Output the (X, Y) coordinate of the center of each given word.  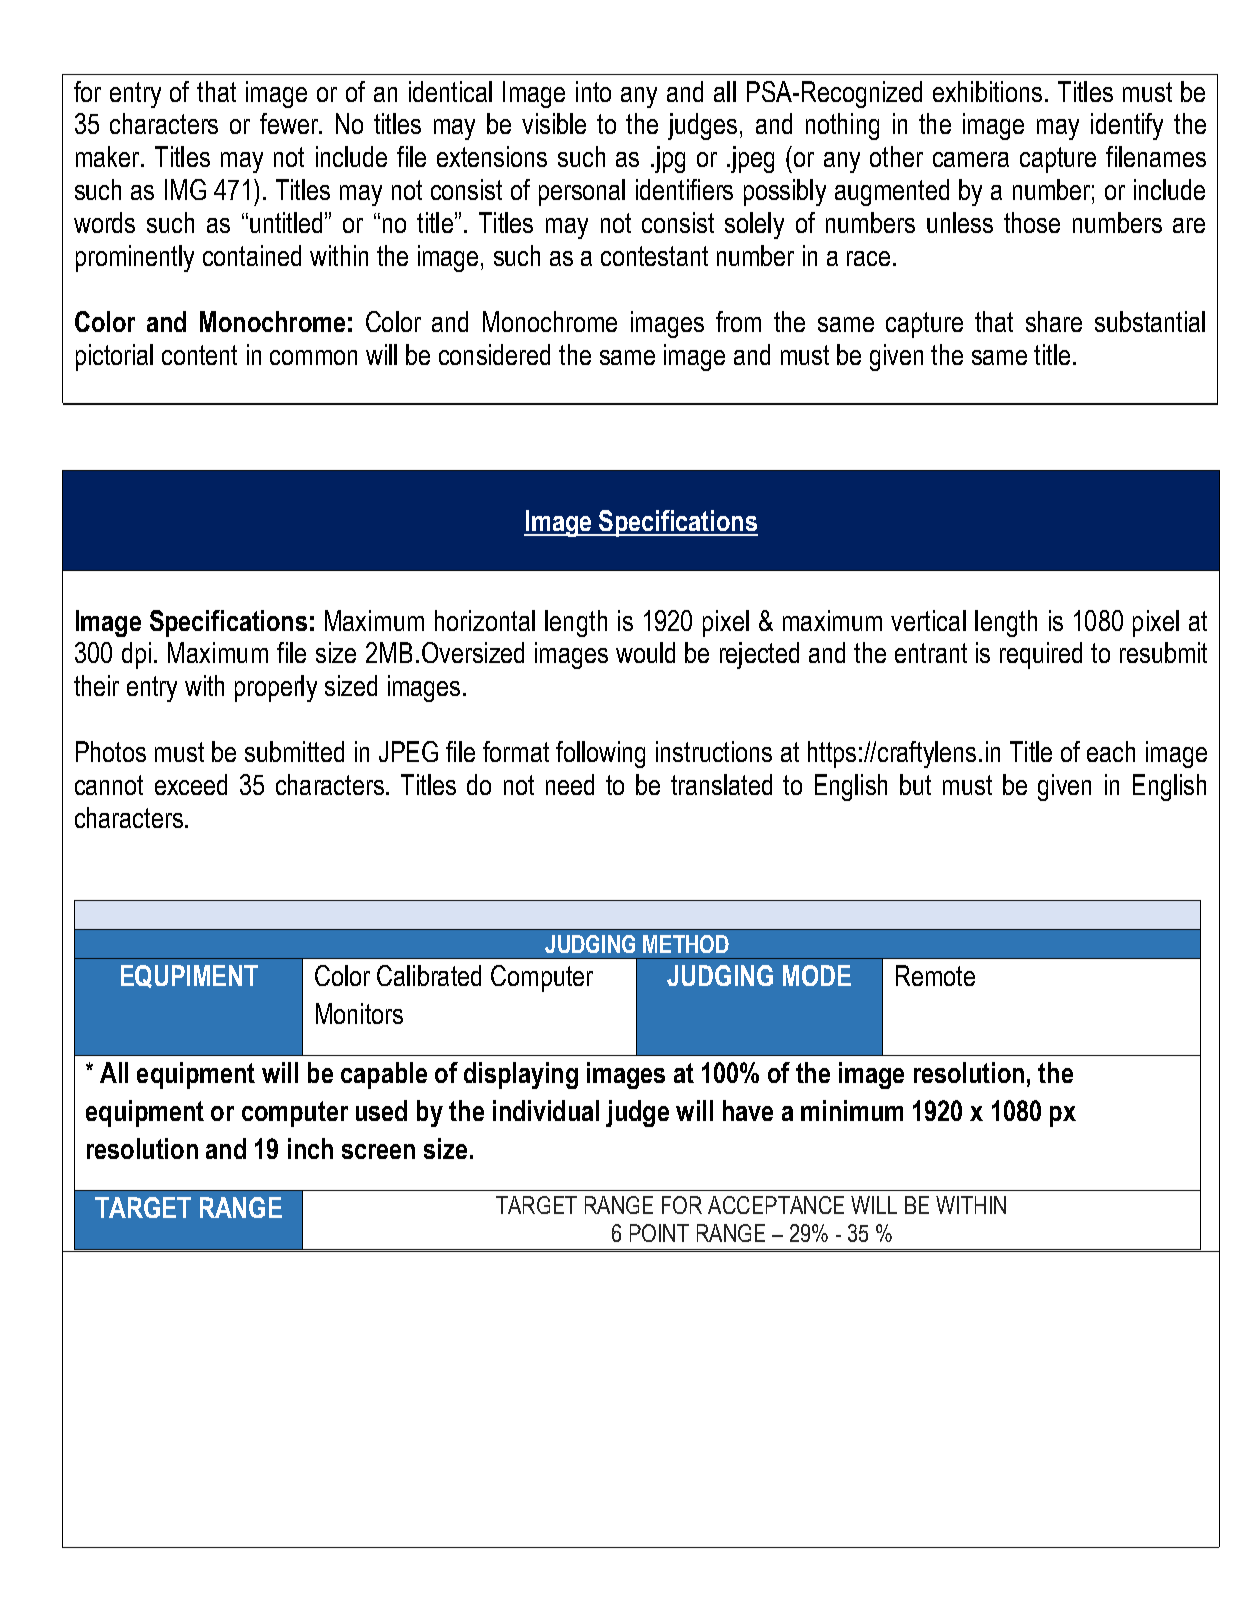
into (593, 91)
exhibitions (987, 91)
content (199, 355)
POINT (659, 1233)
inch (310, 1148)
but (915, 784)
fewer (290, 123)
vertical (928, 620)
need (570, 784)
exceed (191, 784)
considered (494, 354)
